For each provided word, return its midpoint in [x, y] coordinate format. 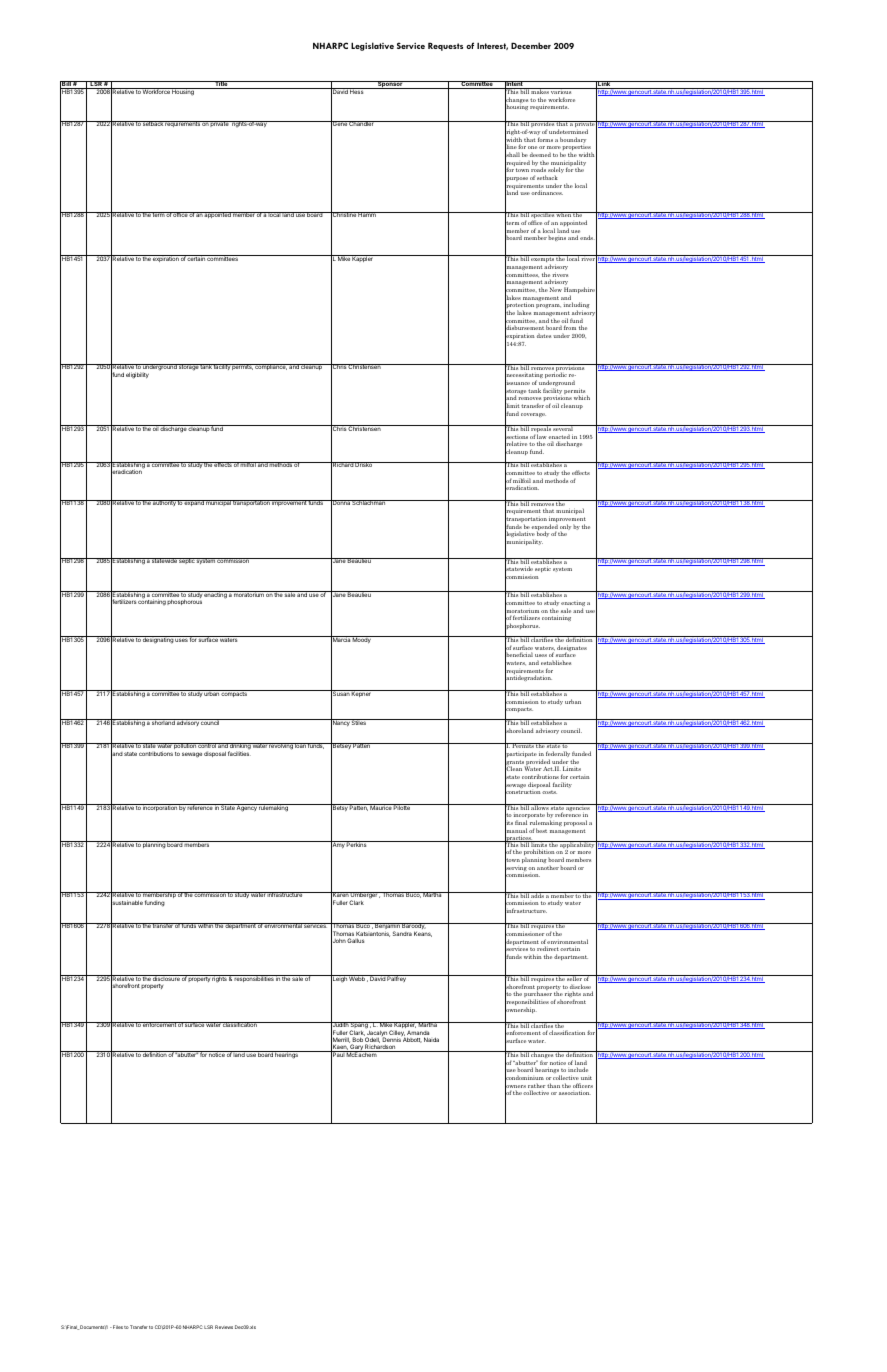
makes [540, 91]
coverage [533, 415]
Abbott [412, 1040]
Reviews [224, 1327]
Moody [362, 639]
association [575, 1092]
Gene [339, 124]
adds [538, 895]
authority [164, 503]
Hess [357, 91]
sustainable [127, 903]
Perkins [357, 844]
